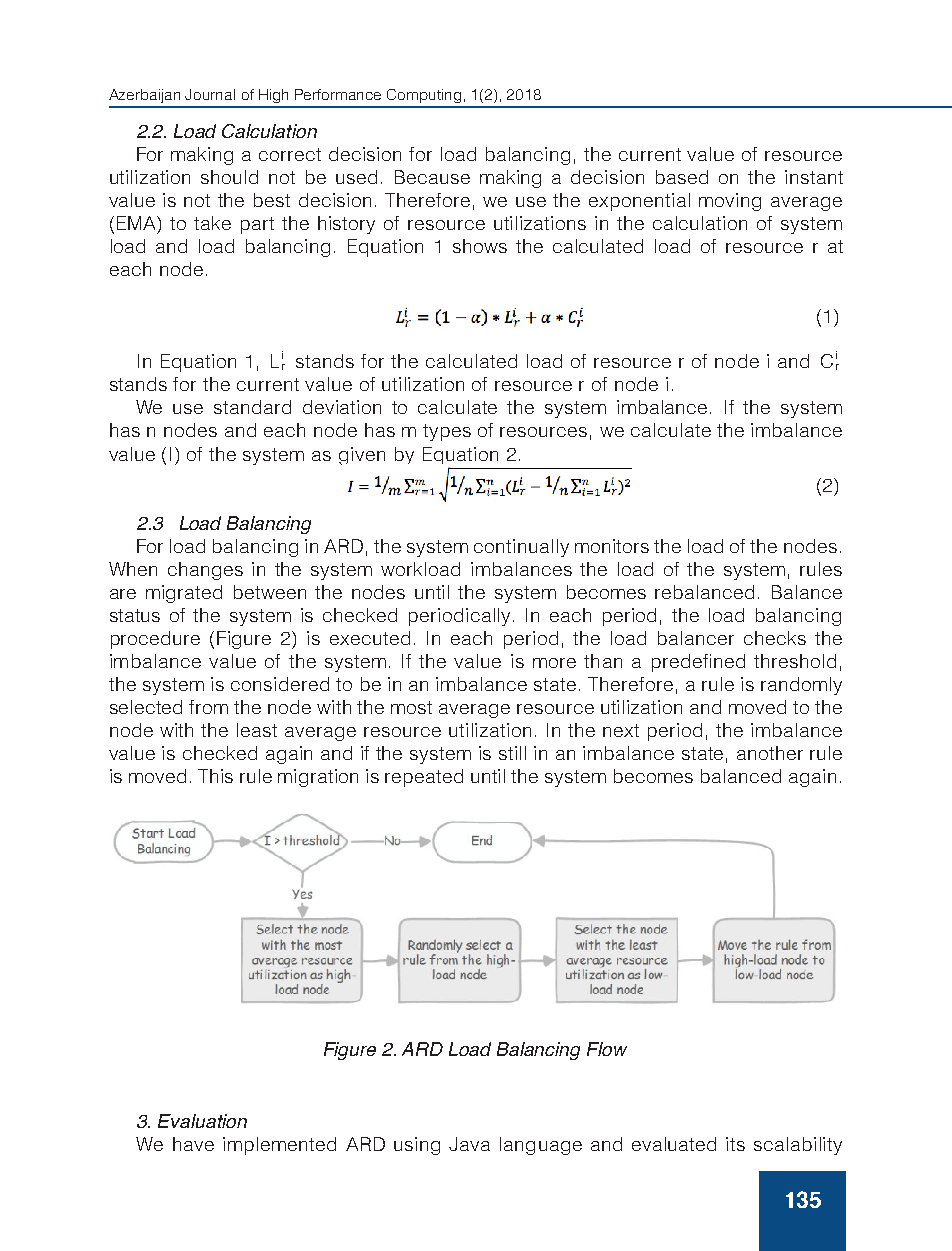  What do you see at coordinates (215, 776) in the screenshot?
I see `This` at bounding box center [215, 776].
